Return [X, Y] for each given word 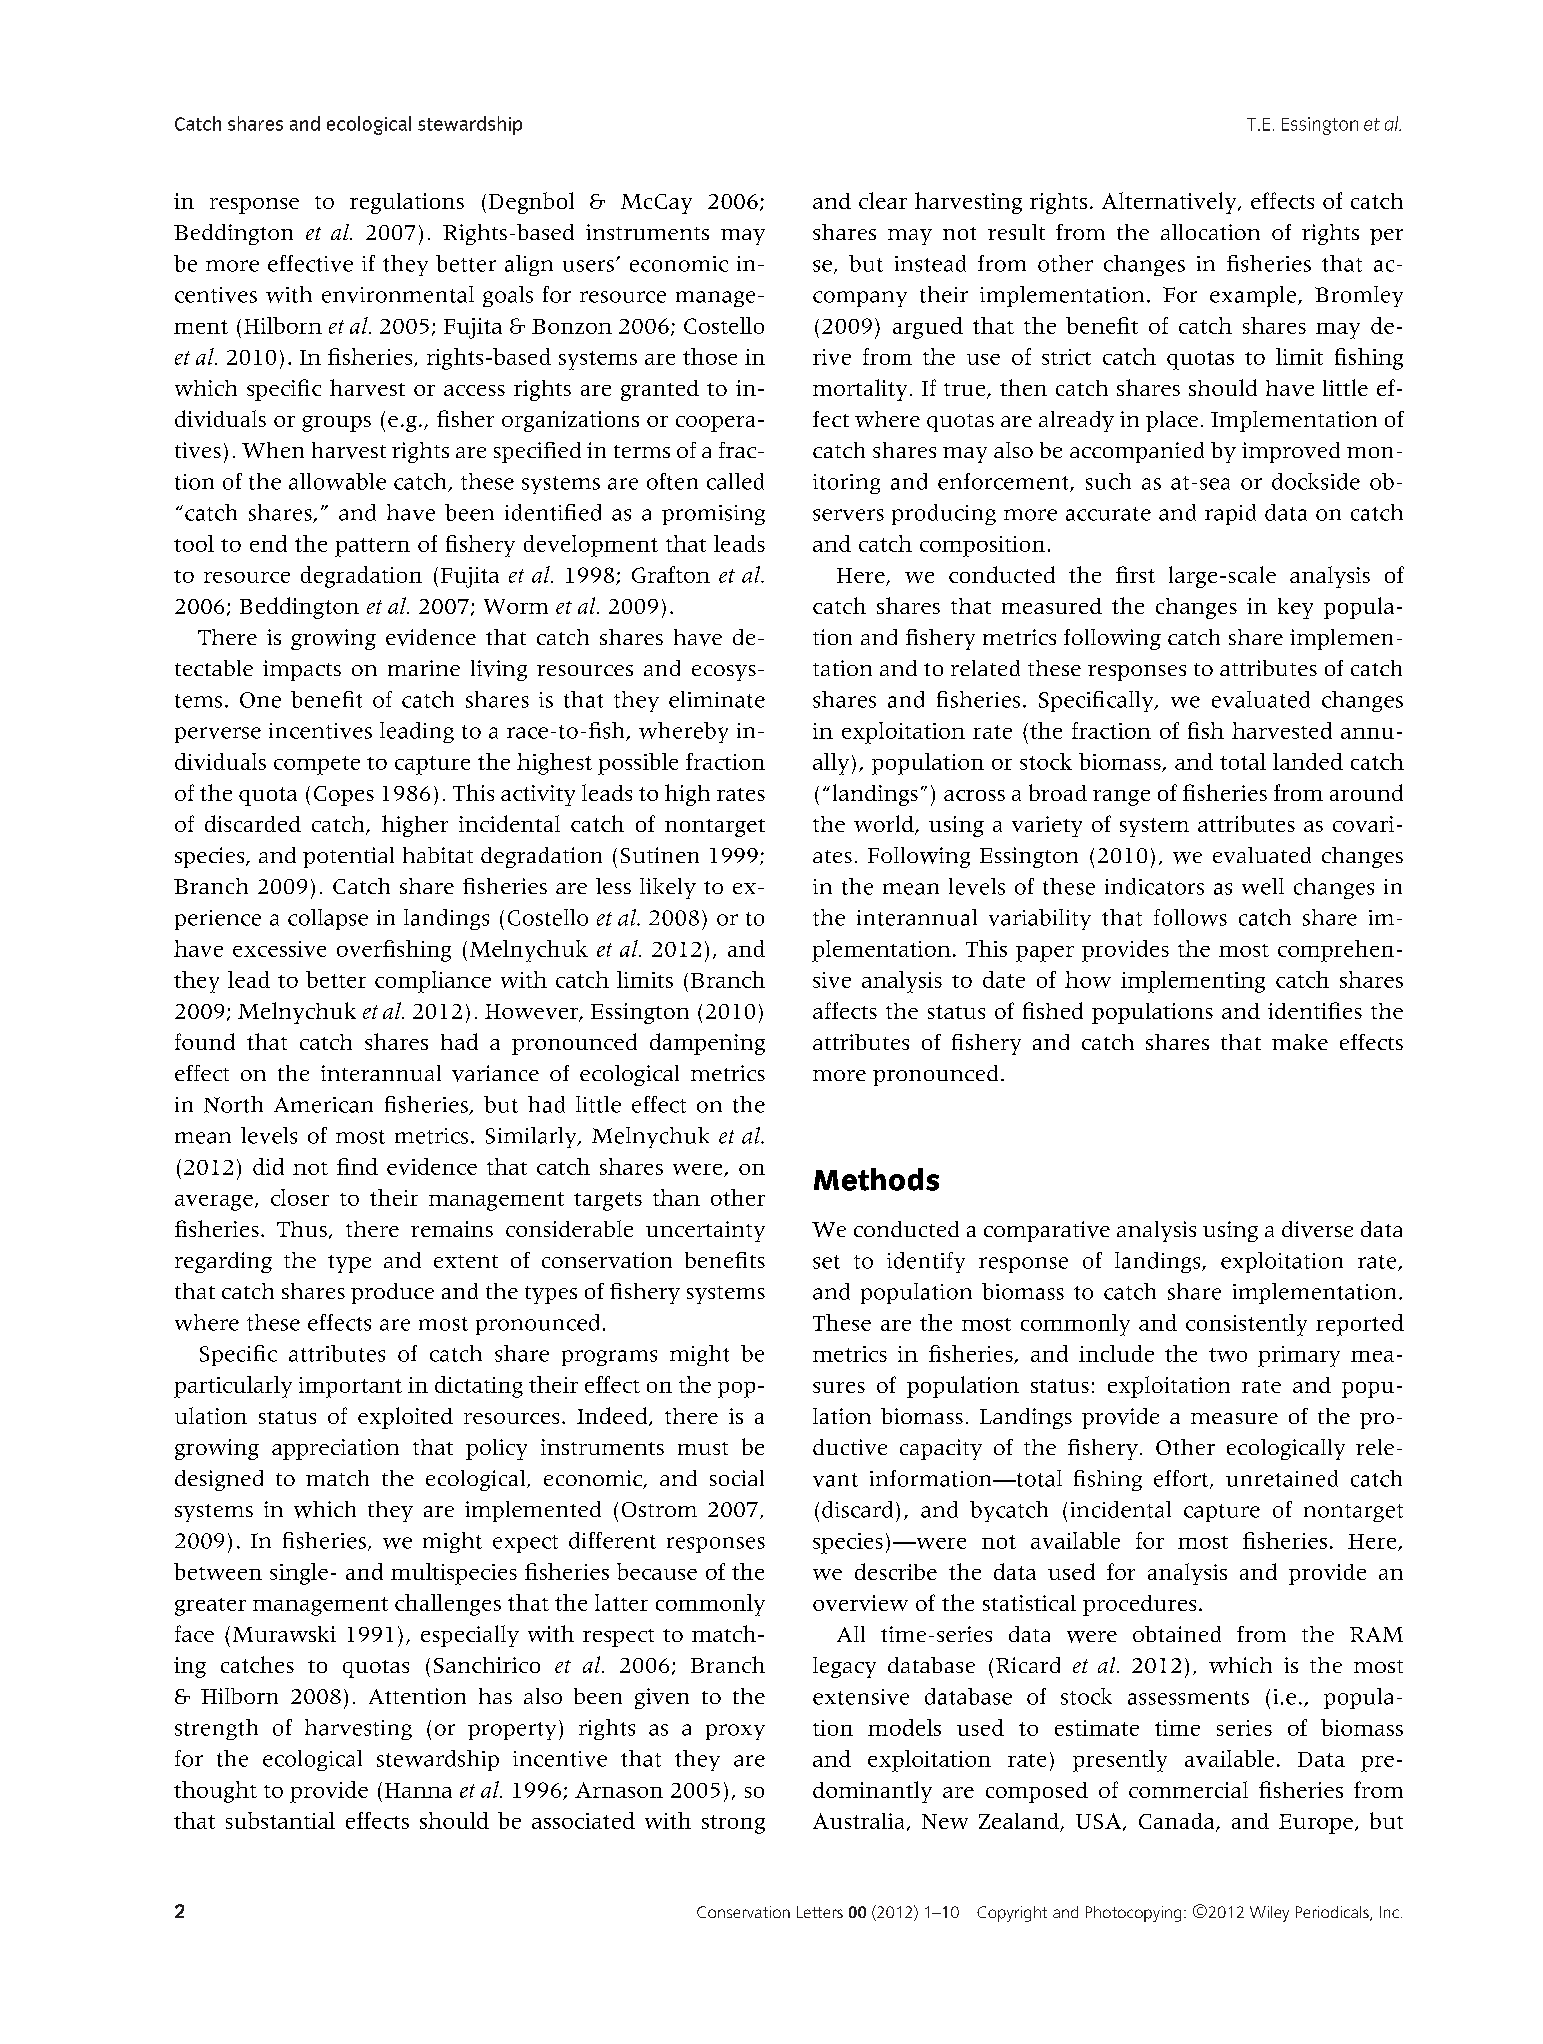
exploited [405, 1418]
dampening [707, 1044]
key [1295, 608]
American [323, 1105]
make [1300, 1042]
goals [508, 296]
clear [883, 200]
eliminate [717, 699]
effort [1182, 1479]
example [1254, 296]
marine [424, 668]
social [737, 1478]
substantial [280, 1820]
